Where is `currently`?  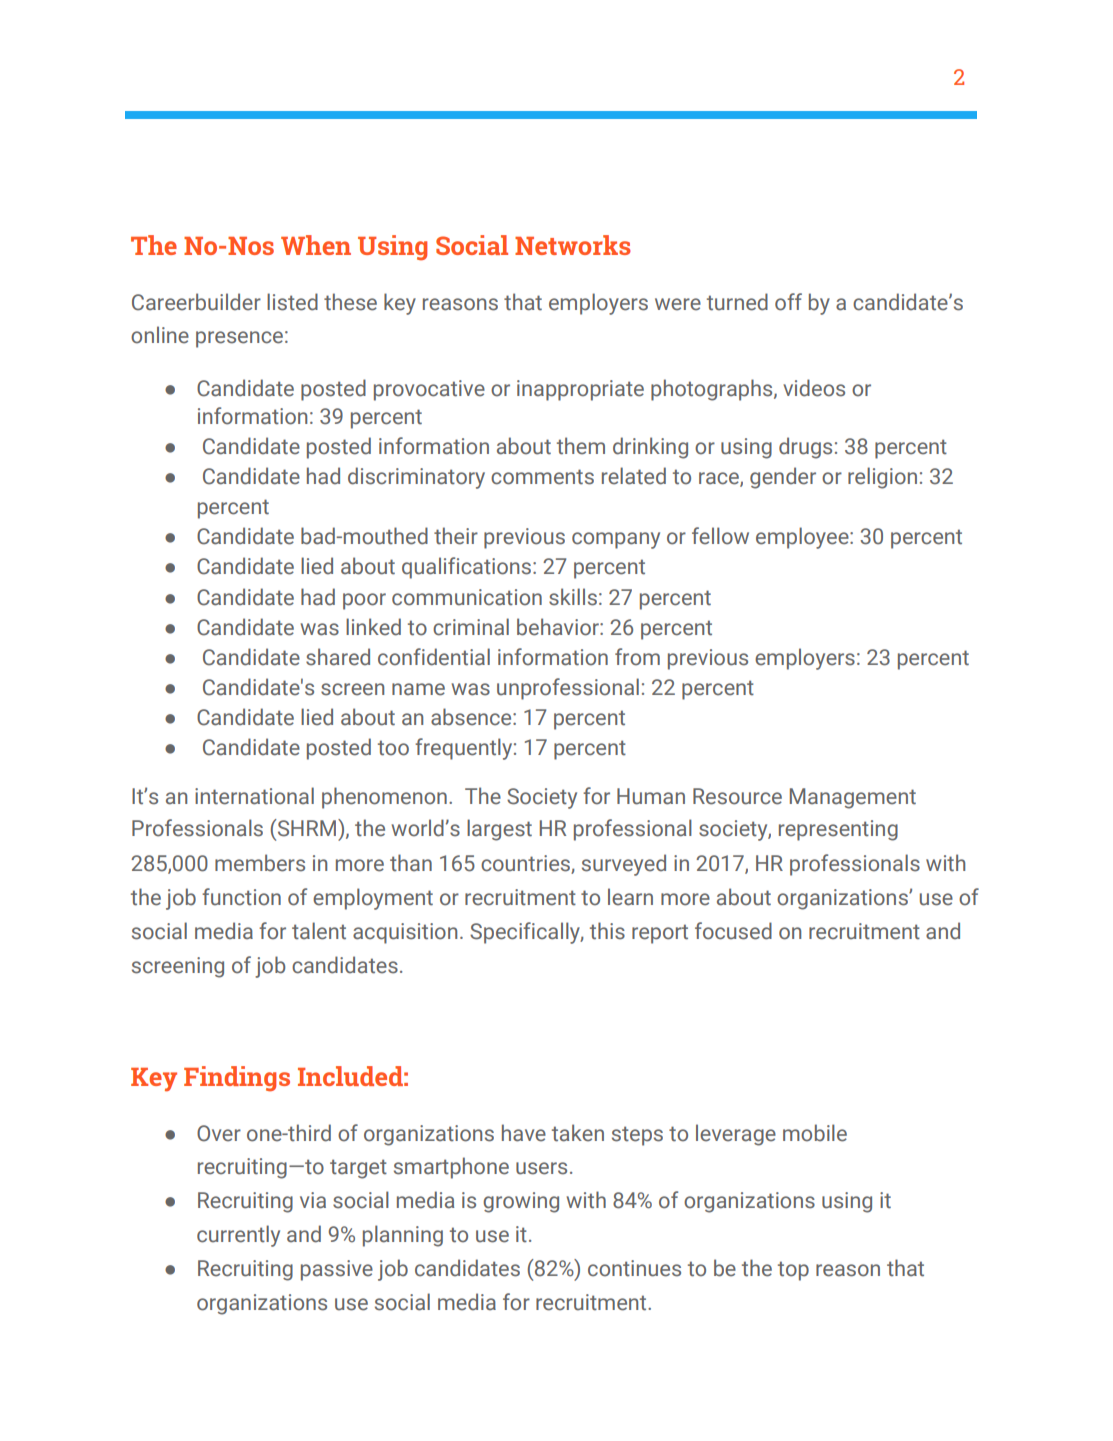
currently is located at coordinates (238, 1236).
